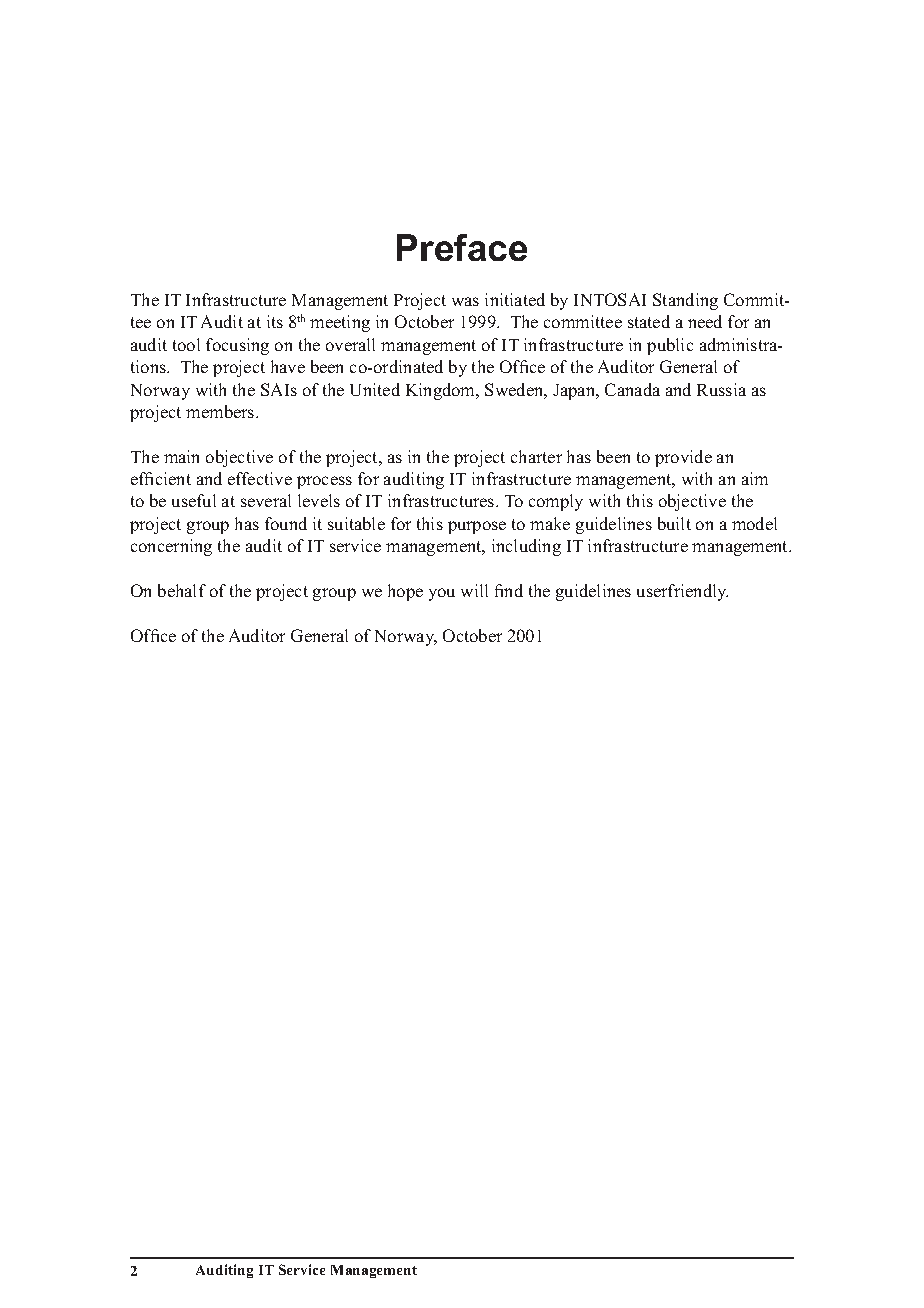 The width and height of the screenshot is (924, 1308). I want to click on have, so click(288, 366).
